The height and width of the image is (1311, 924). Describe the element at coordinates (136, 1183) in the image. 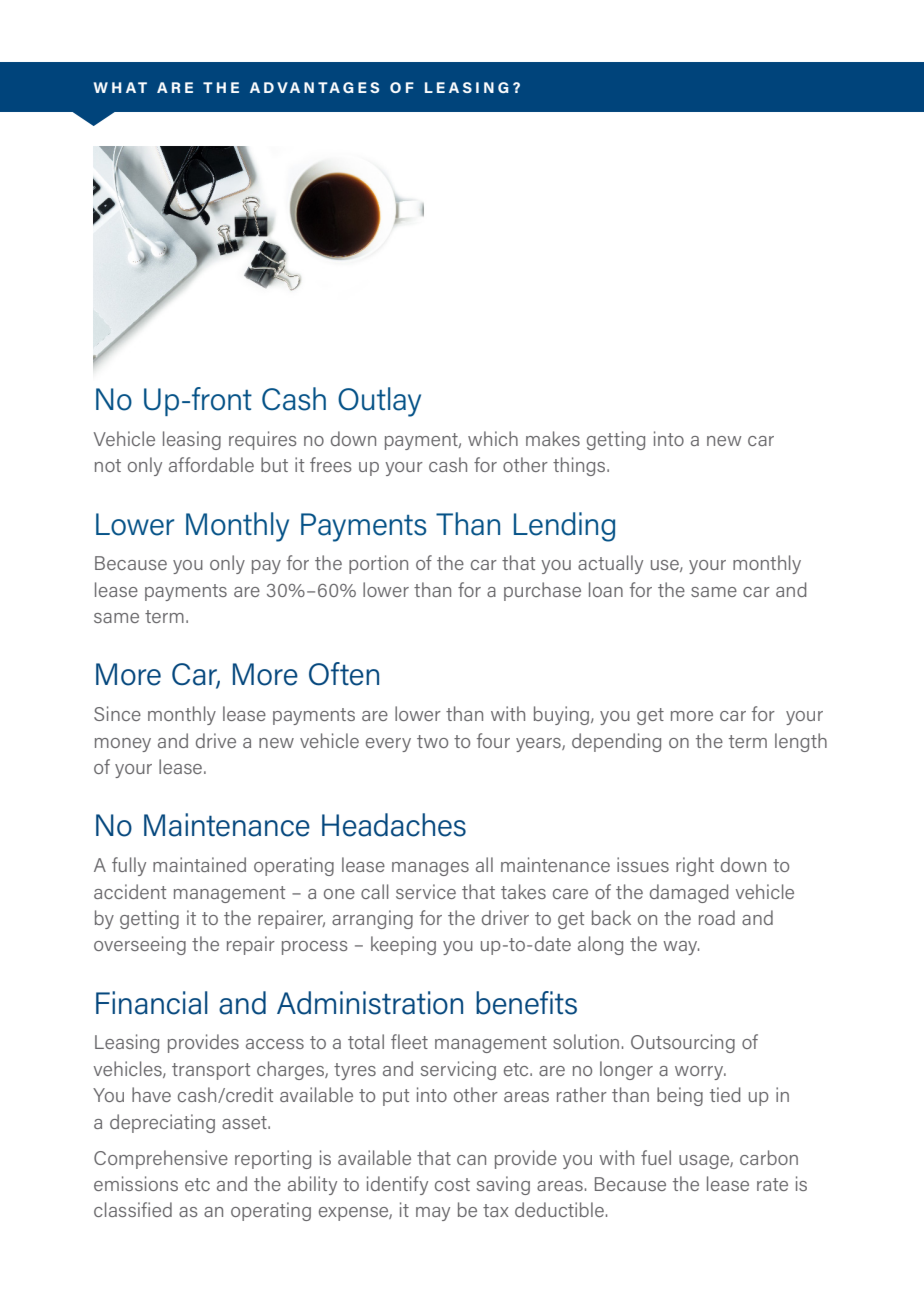

I see `emissions` at that location.
